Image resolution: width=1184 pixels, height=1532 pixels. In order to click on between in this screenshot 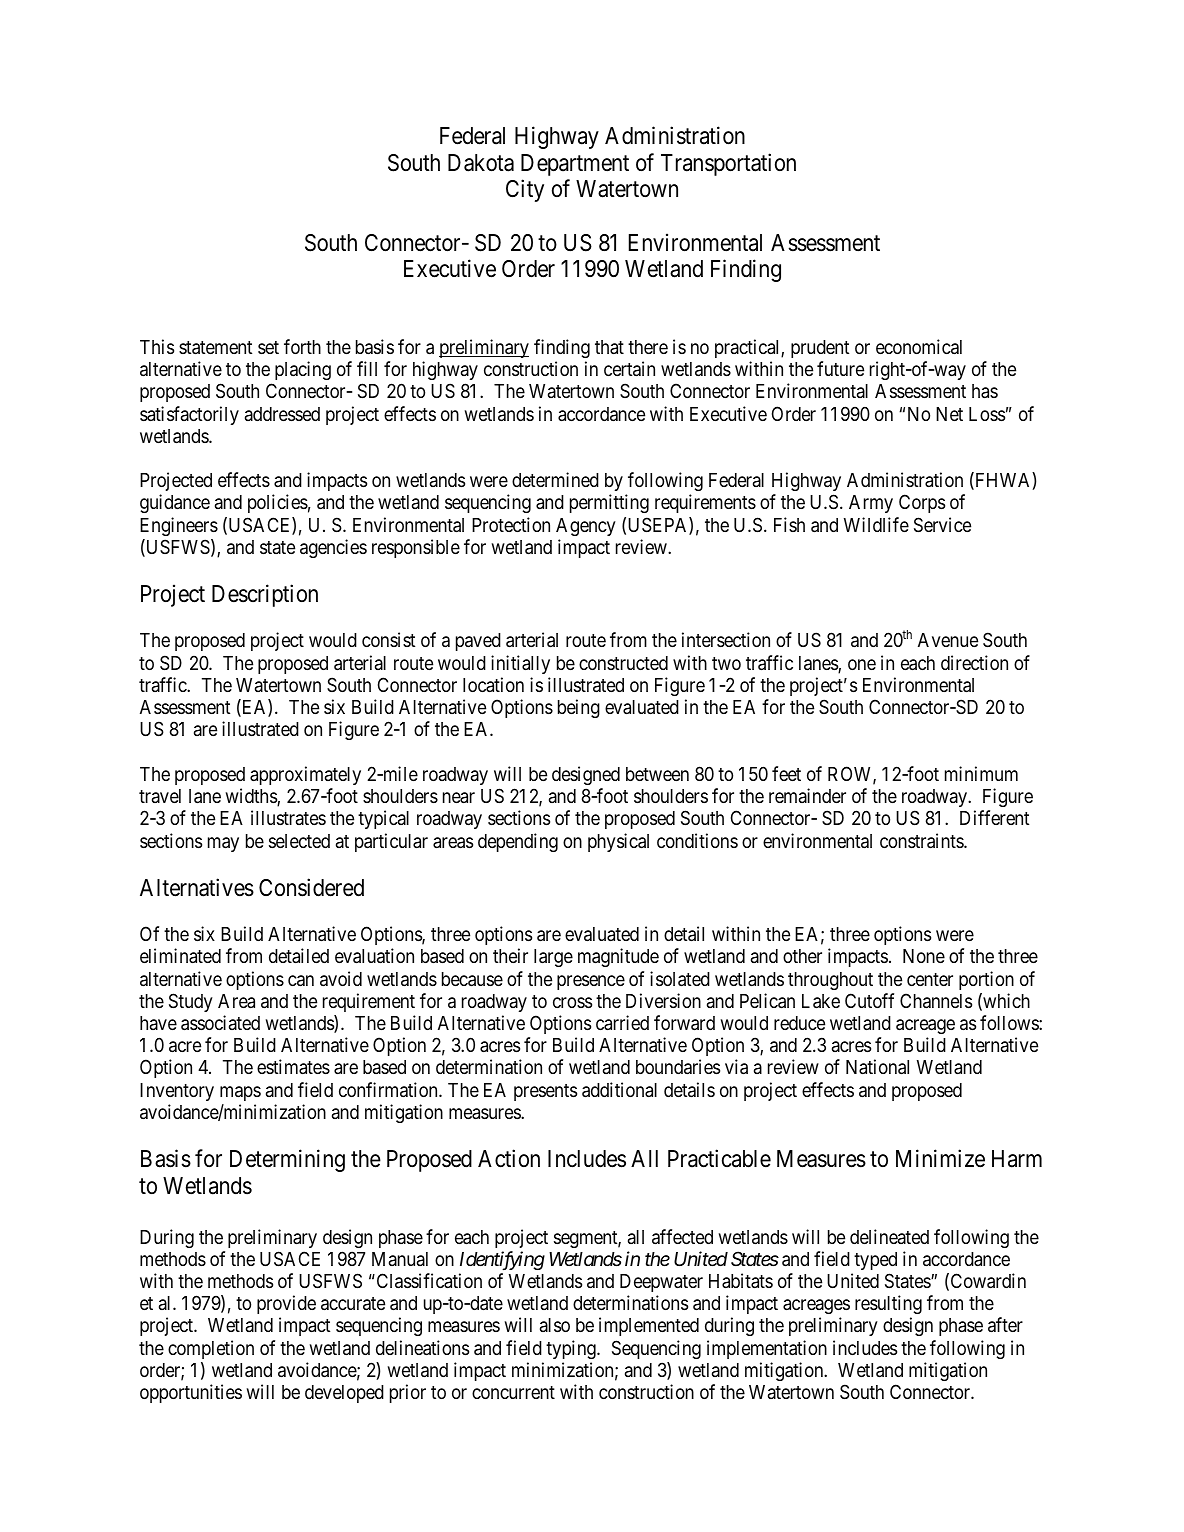, I will do `click(657, 774)`.
